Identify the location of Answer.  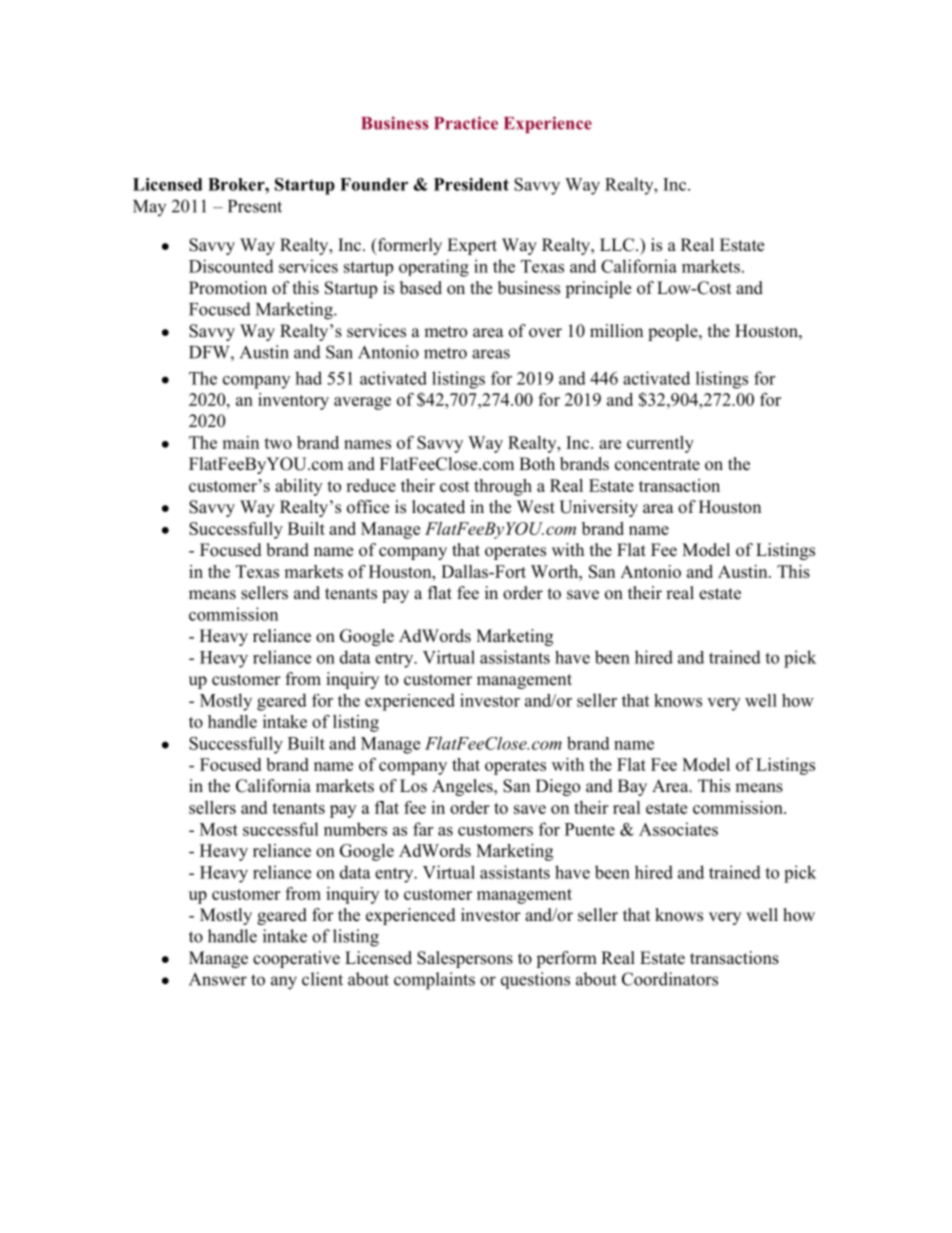
(218, 979).
